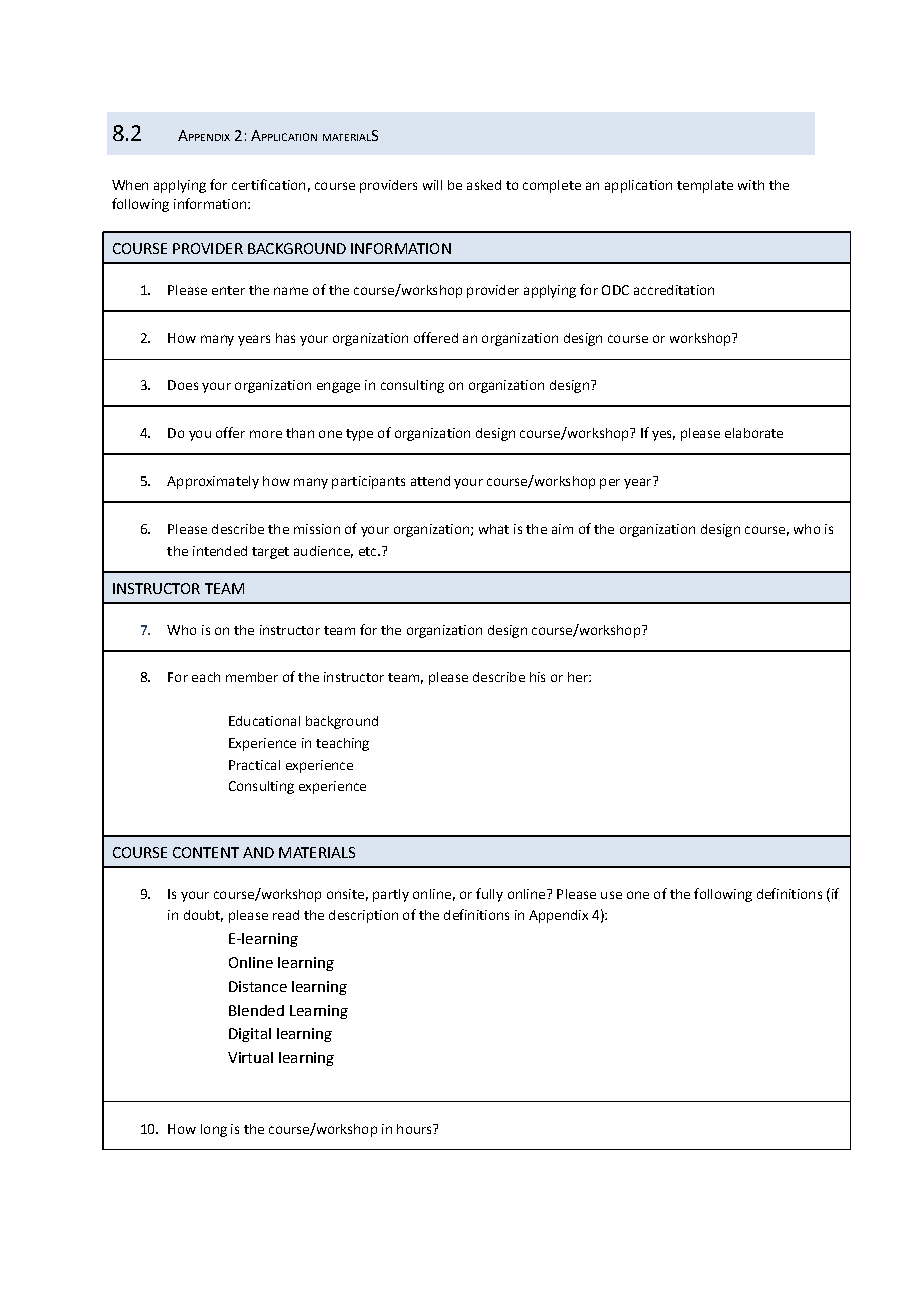  I want to click on use, so click(611, 895).
